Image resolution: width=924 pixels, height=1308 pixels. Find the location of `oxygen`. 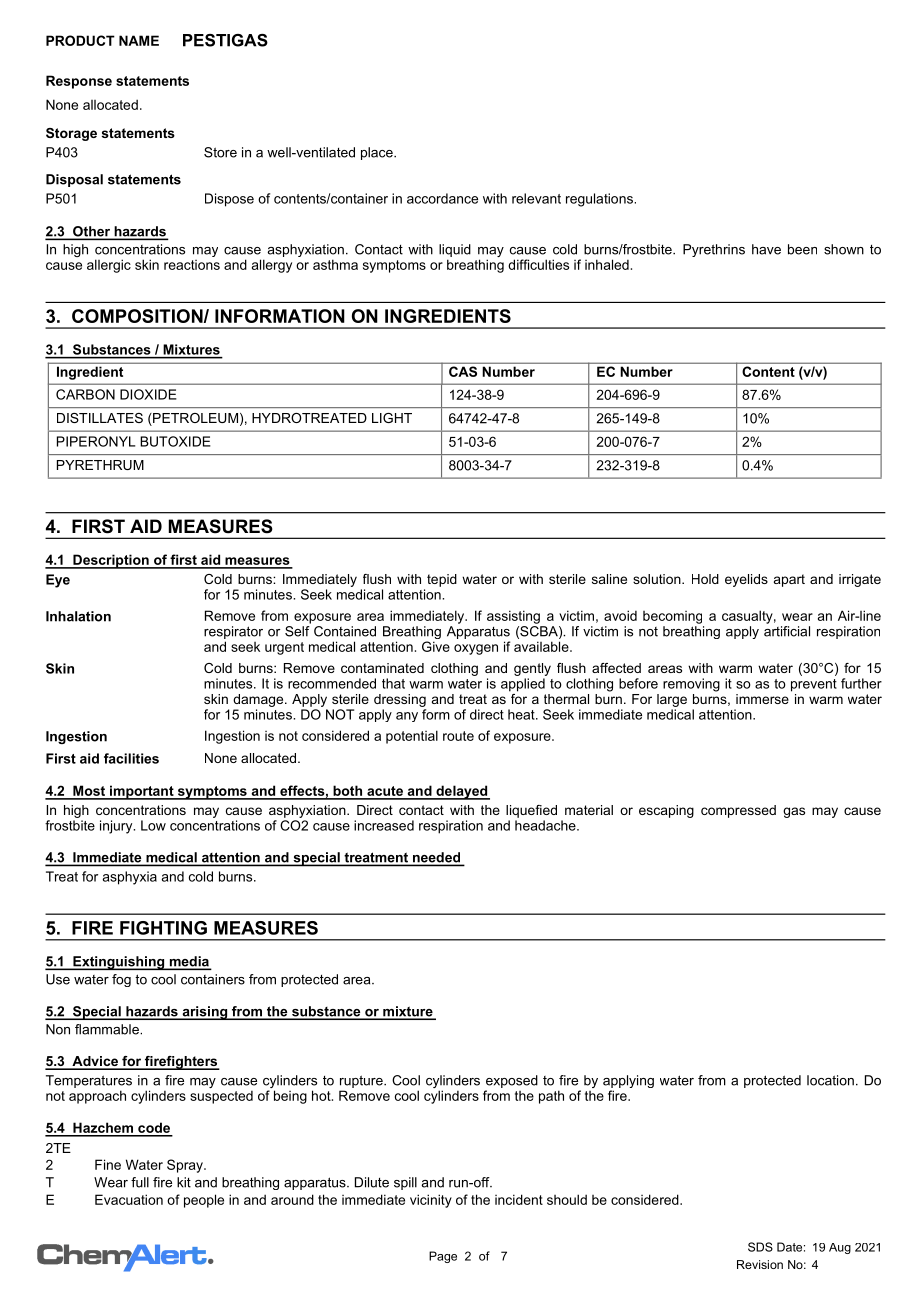

oxygen is located at coordinates (476, 649).
